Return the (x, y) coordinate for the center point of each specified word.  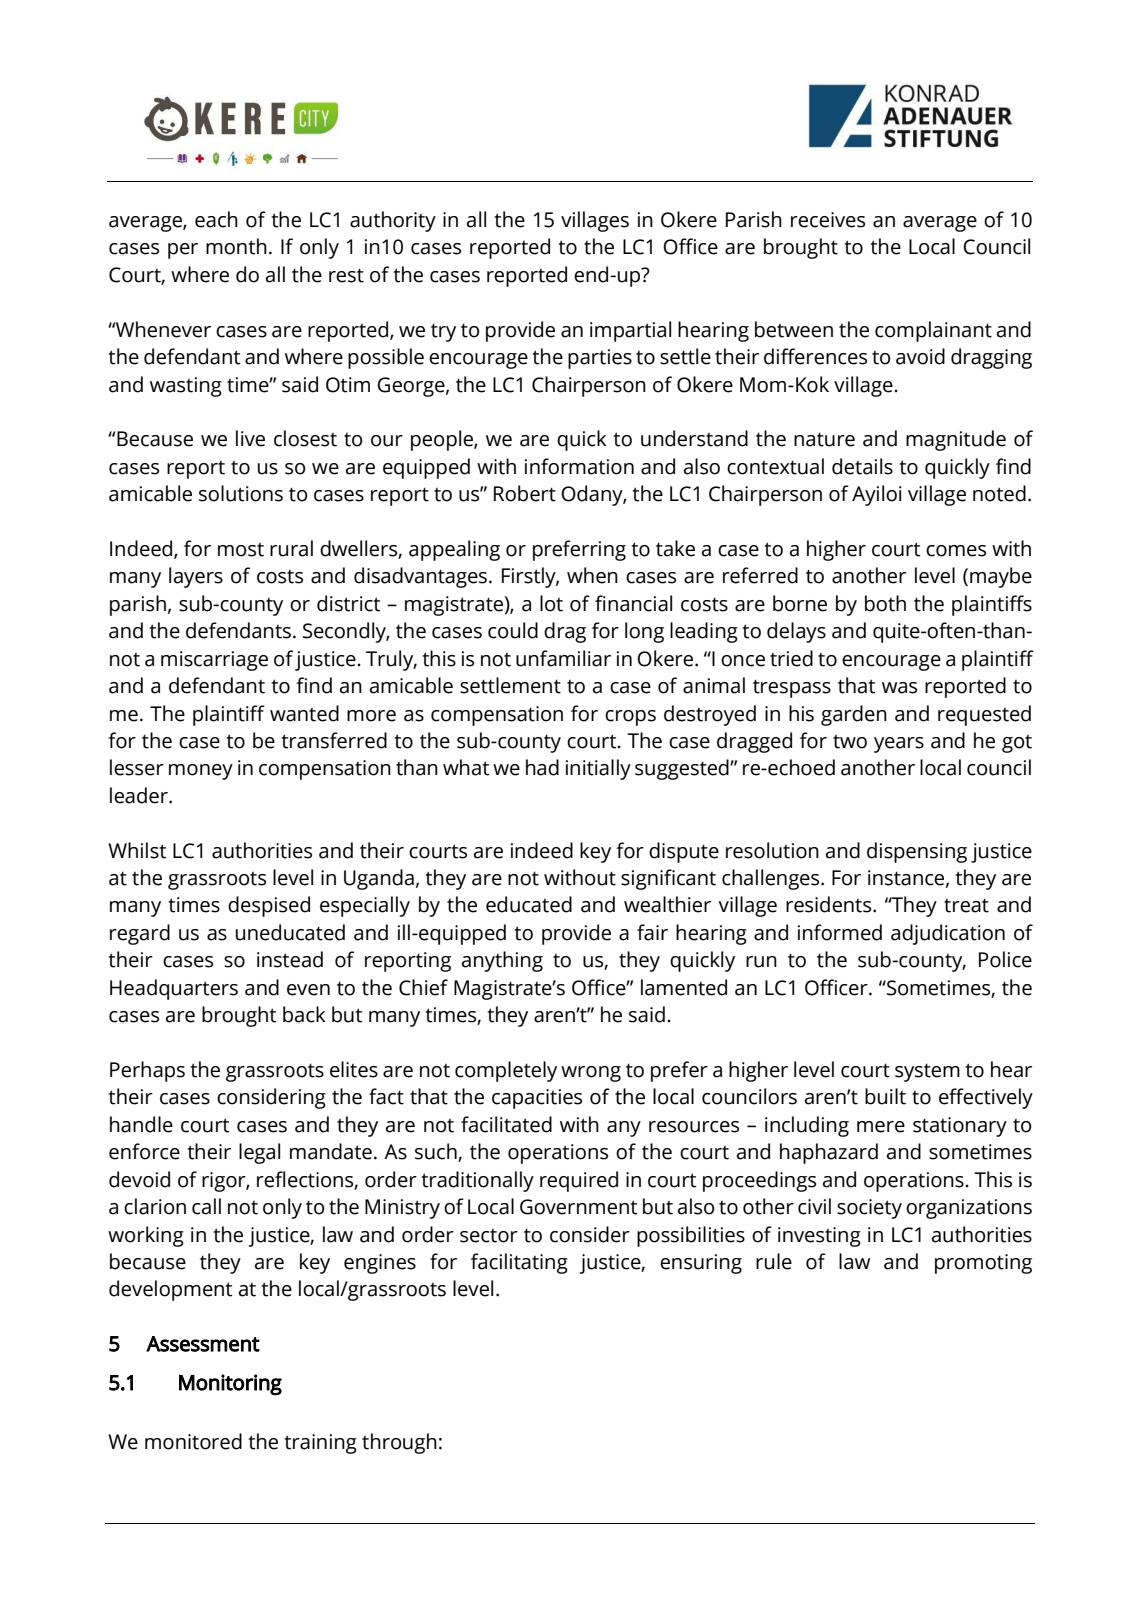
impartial (630, 331)
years (899, 745)
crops (630, 718)
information (579, 466)
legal (259, 1153)
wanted (304, 713)
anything (502, 961)
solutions (241, 493)
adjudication (948, 934)
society (869, 1209)
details (862, 466)
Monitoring (230, 1385)
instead (290, 959)
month (236, 246)
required (579, 1181)
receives (828, 220)
